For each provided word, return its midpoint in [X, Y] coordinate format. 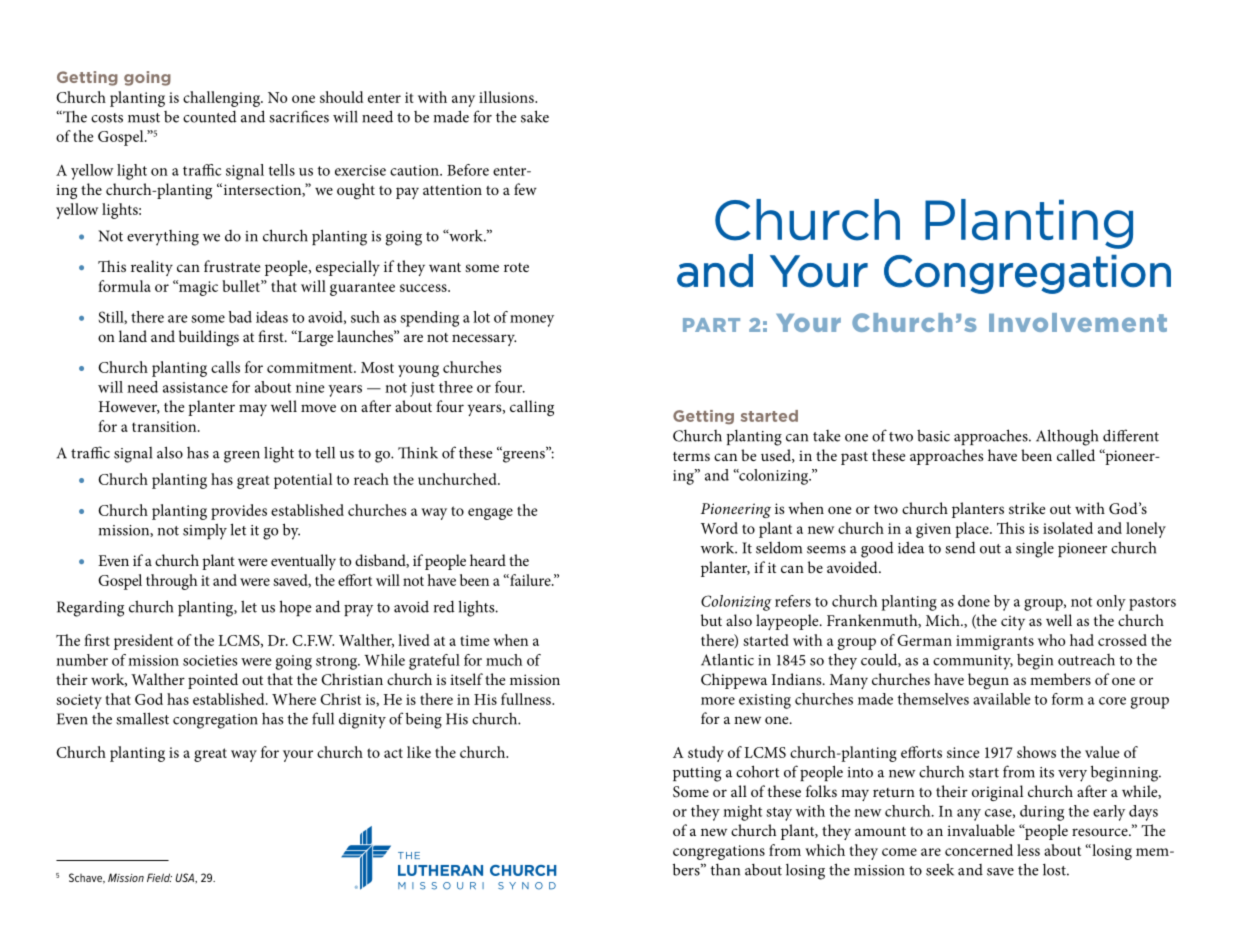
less [1028, 850]
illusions [507, 97]
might [742, 813]
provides [239, 512]
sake [535, 116]
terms [691, 456]
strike [1027, 508]
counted [210, 117]
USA [185, 878]
